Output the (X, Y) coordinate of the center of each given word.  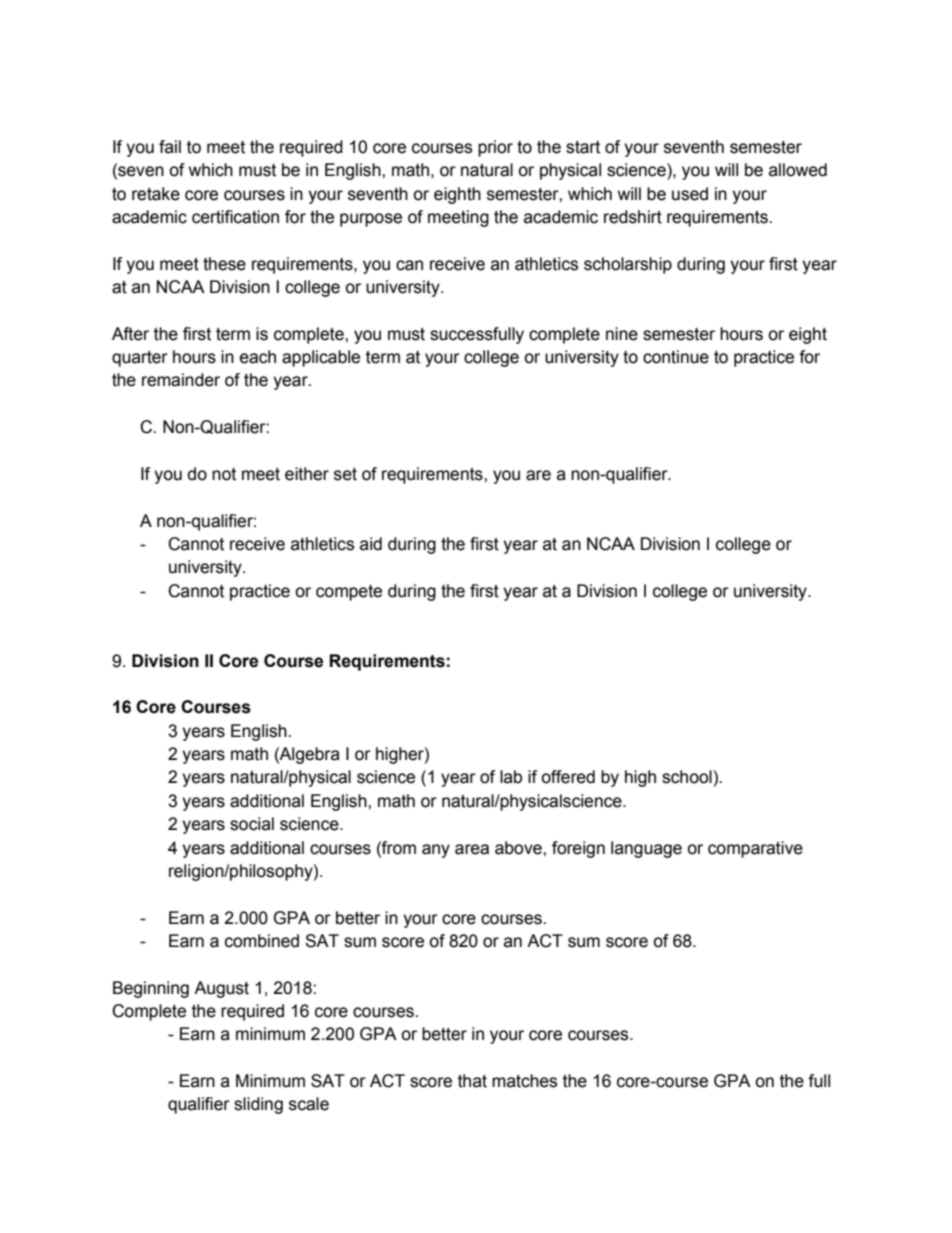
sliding (258, 1105)
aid (371, 544)
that (472, 1081)
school (687, 777)
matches (524, 1081)
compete (349, 593)
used (690, 194)
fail (170, 147)
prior (495, 148)
